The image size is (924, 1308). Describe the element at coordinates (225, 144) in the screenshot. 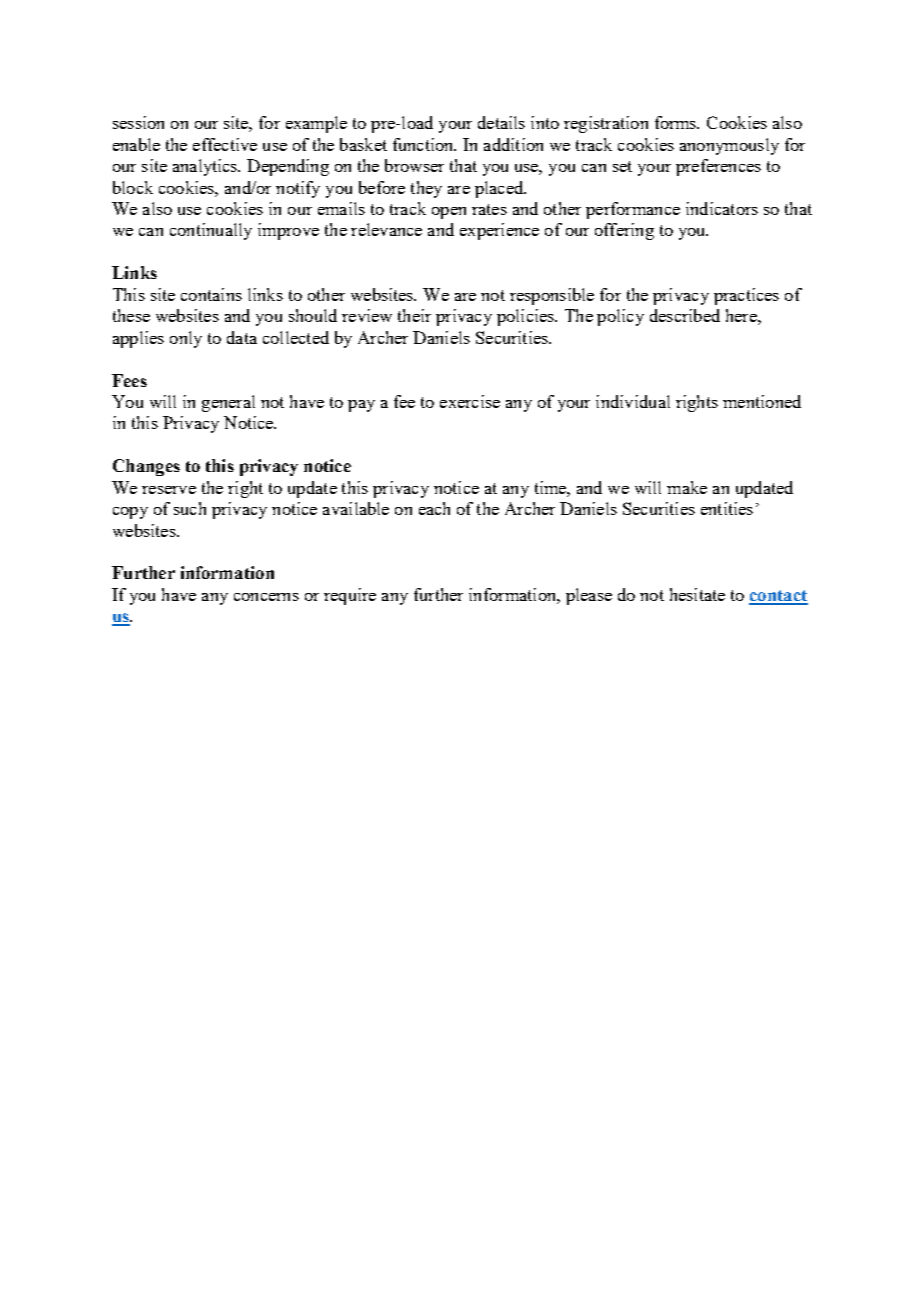

I see `effective` at that location.
